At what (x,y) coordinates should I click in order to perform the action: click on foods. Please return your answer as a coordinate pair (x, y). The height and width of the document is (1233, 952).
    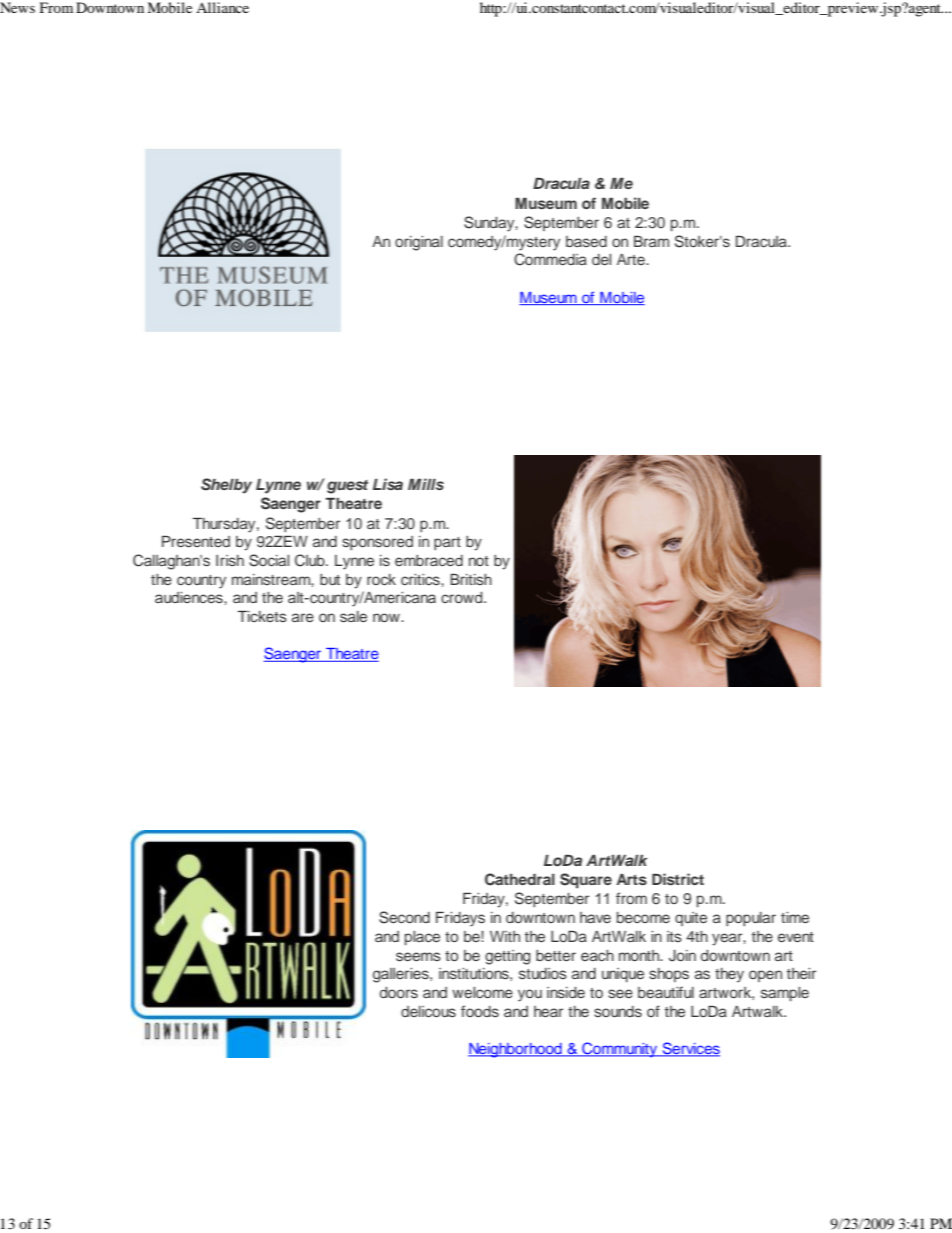
    Looking at the image, I should click on (480, 1011).
